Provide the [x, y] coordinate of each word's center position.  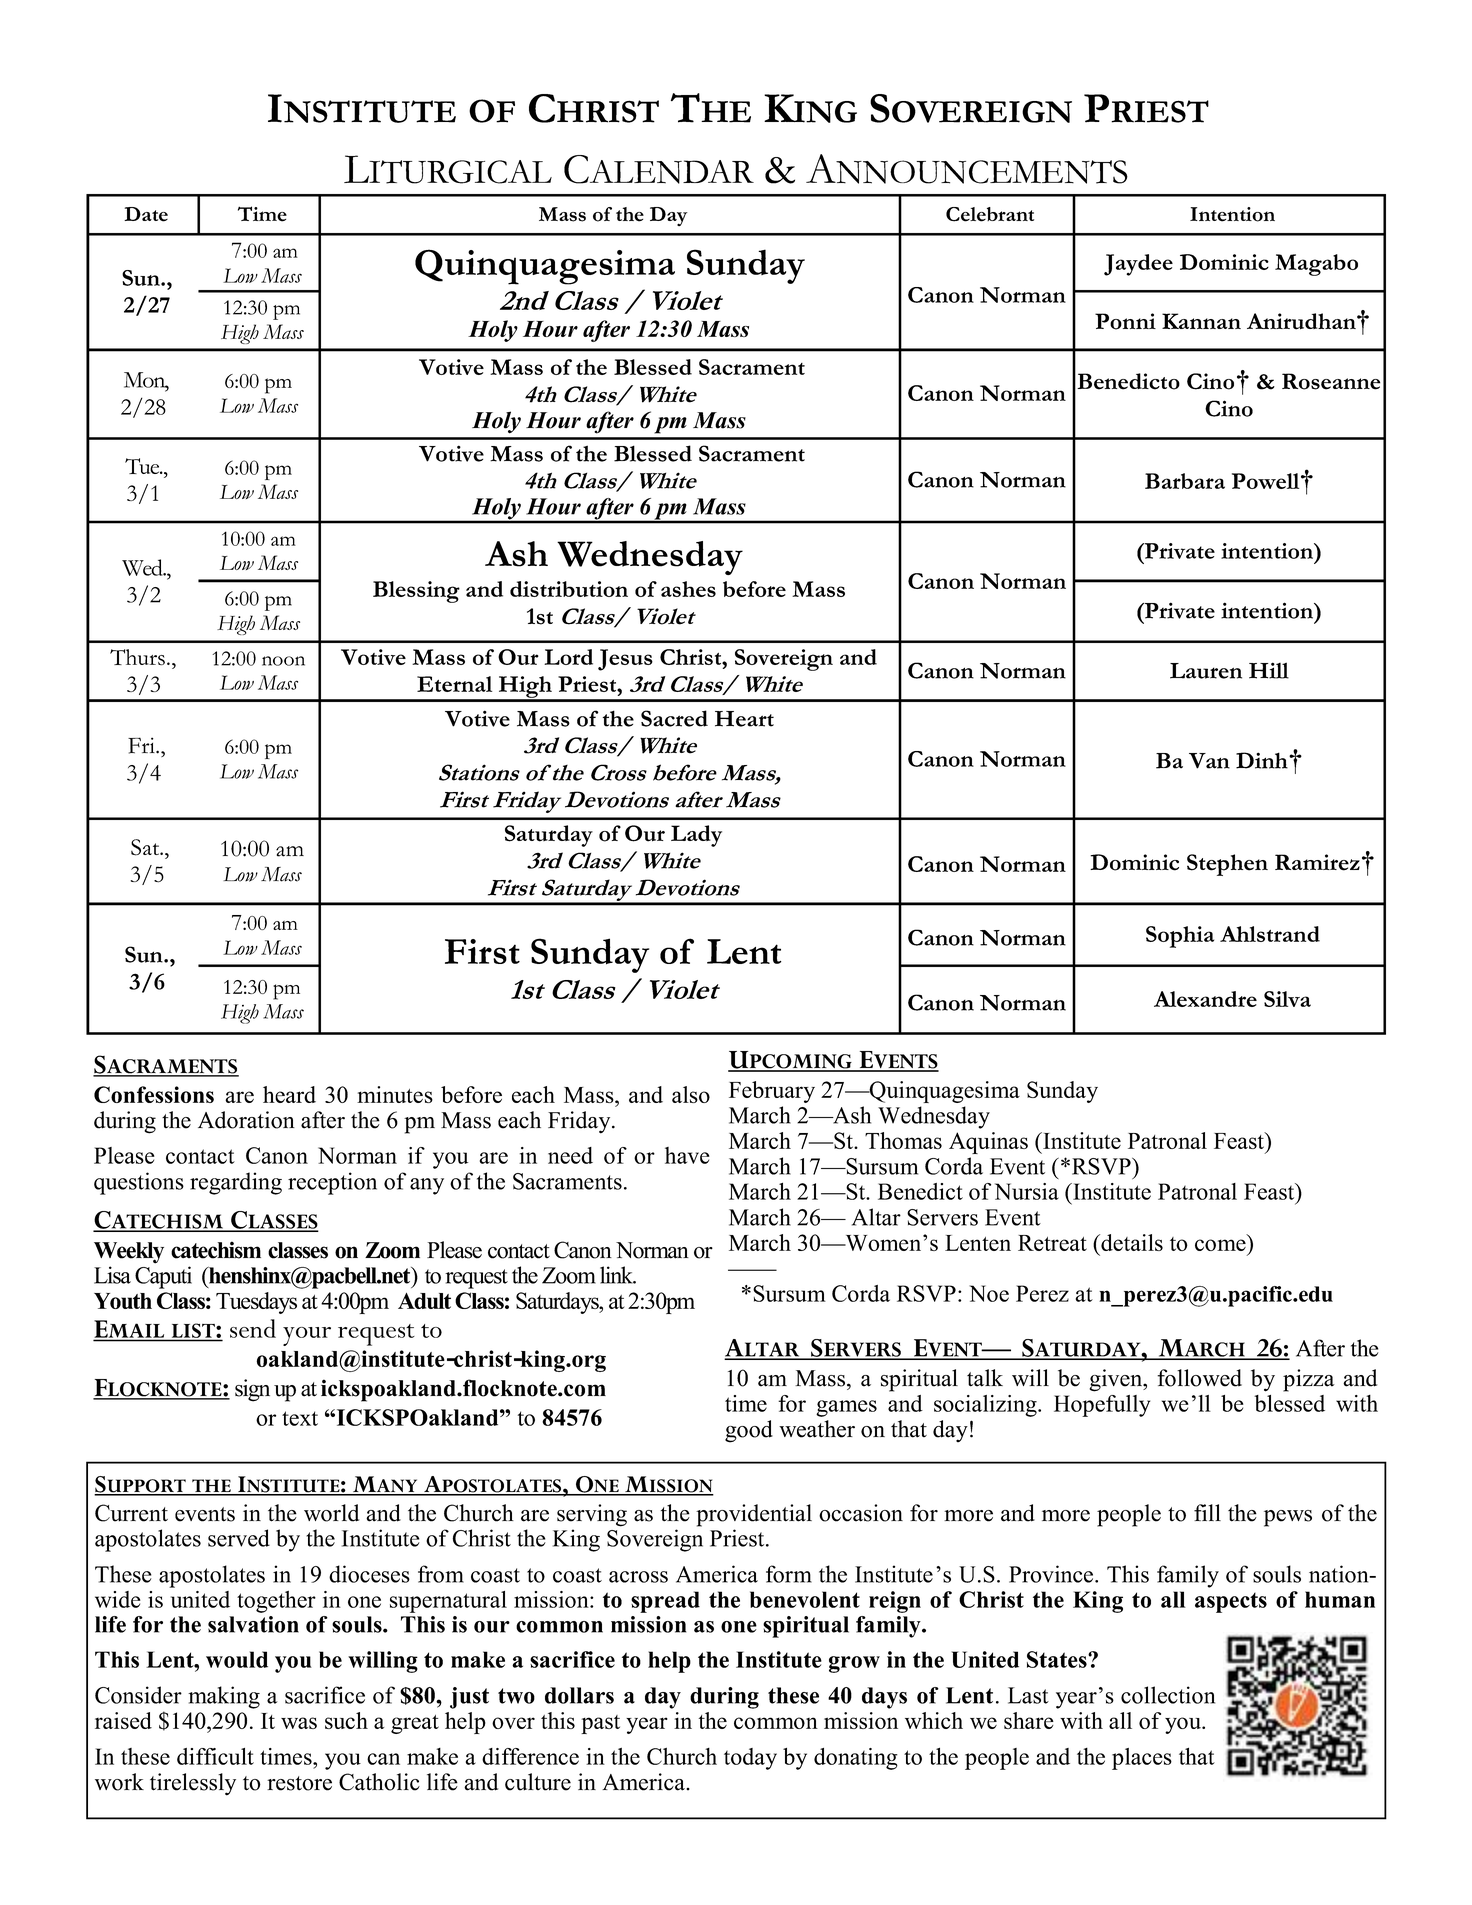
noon [283, 661]
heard [289, 1094]
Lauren [1206, 671]
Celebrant [990, 214]
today [750, 1759]
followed [1199, 1378]
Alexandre [1205, 999]
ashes [688, 589]
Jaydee [1138, 265]
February [772, 1092]
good [749, 1431]
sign [252, 1390]
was [299, 1723]
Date [146, 214]
